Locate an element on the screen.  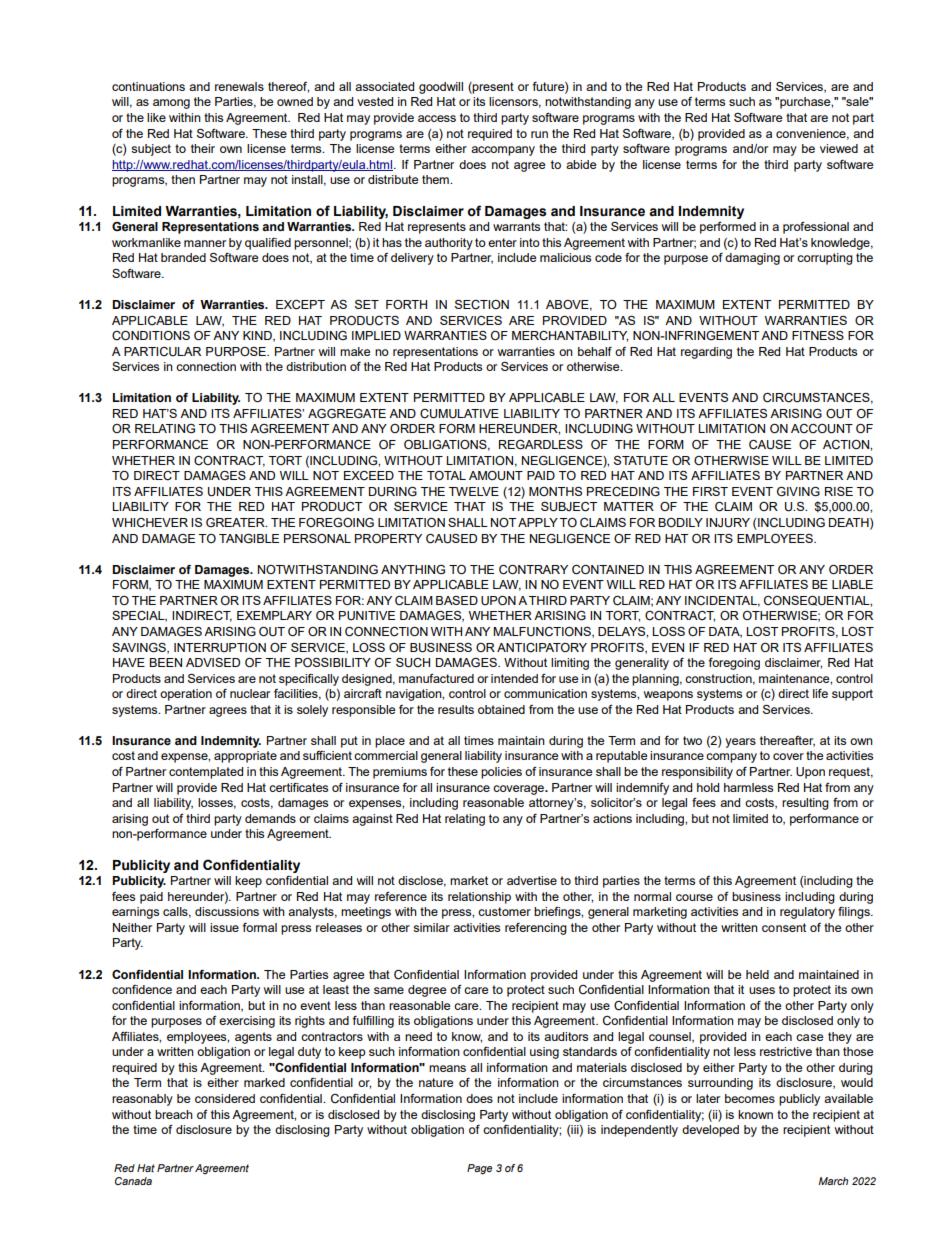
their is located at coordinates (203, 148).
